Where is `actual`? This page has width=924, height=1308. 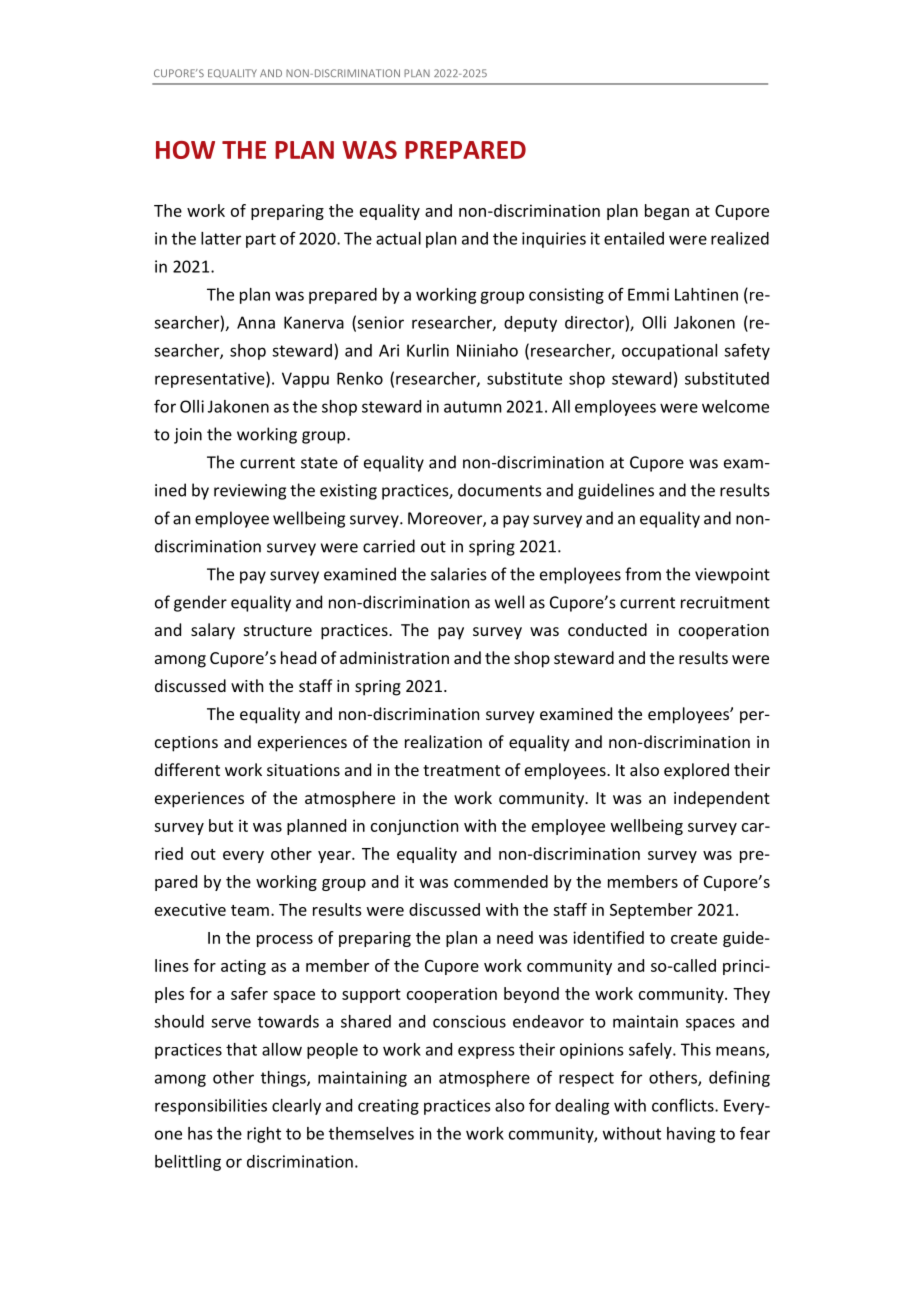
actual is located at coordinates (398, 238).
